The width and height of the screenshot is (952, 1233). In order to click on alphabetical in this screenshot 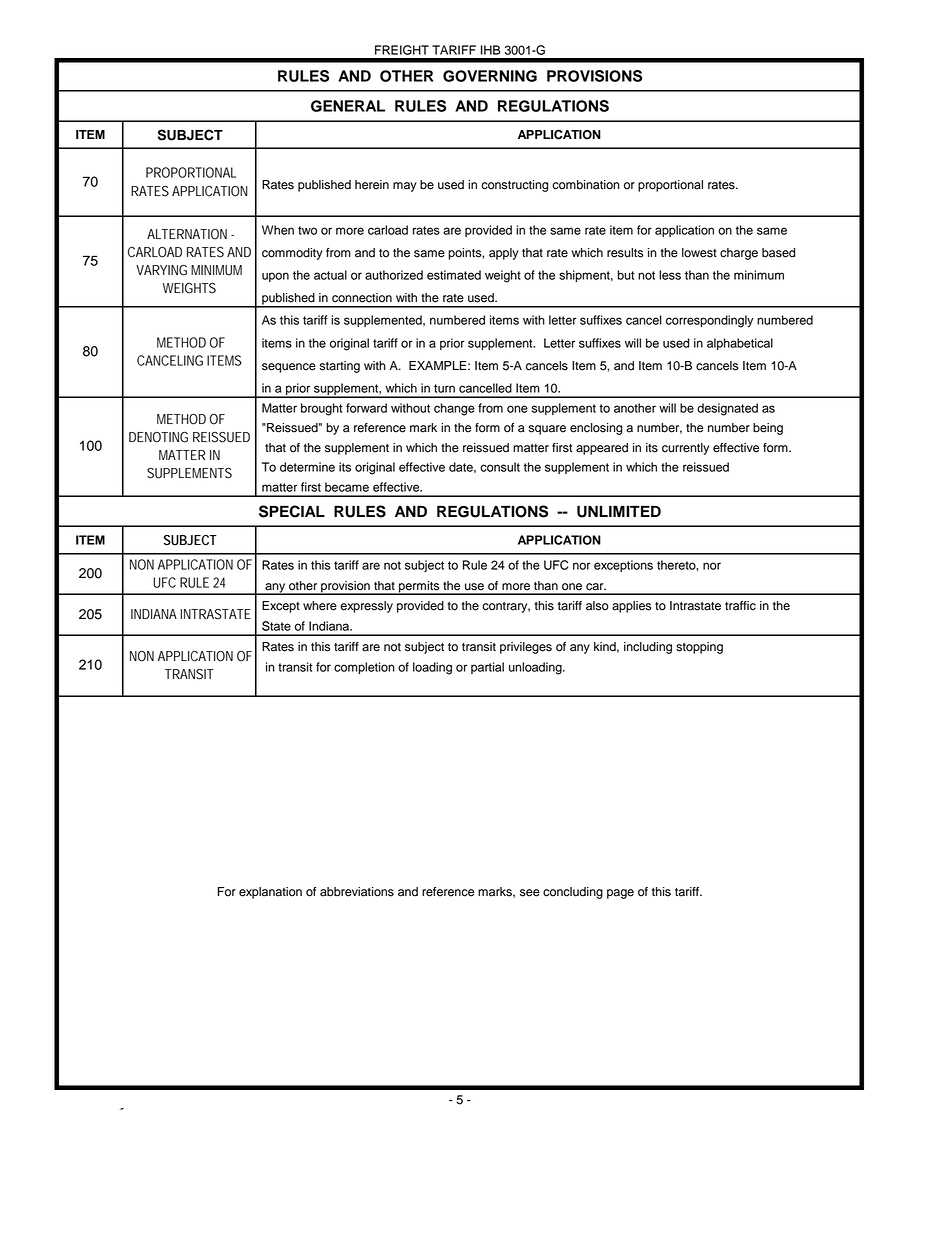, I will do `click(740, 344)`.
